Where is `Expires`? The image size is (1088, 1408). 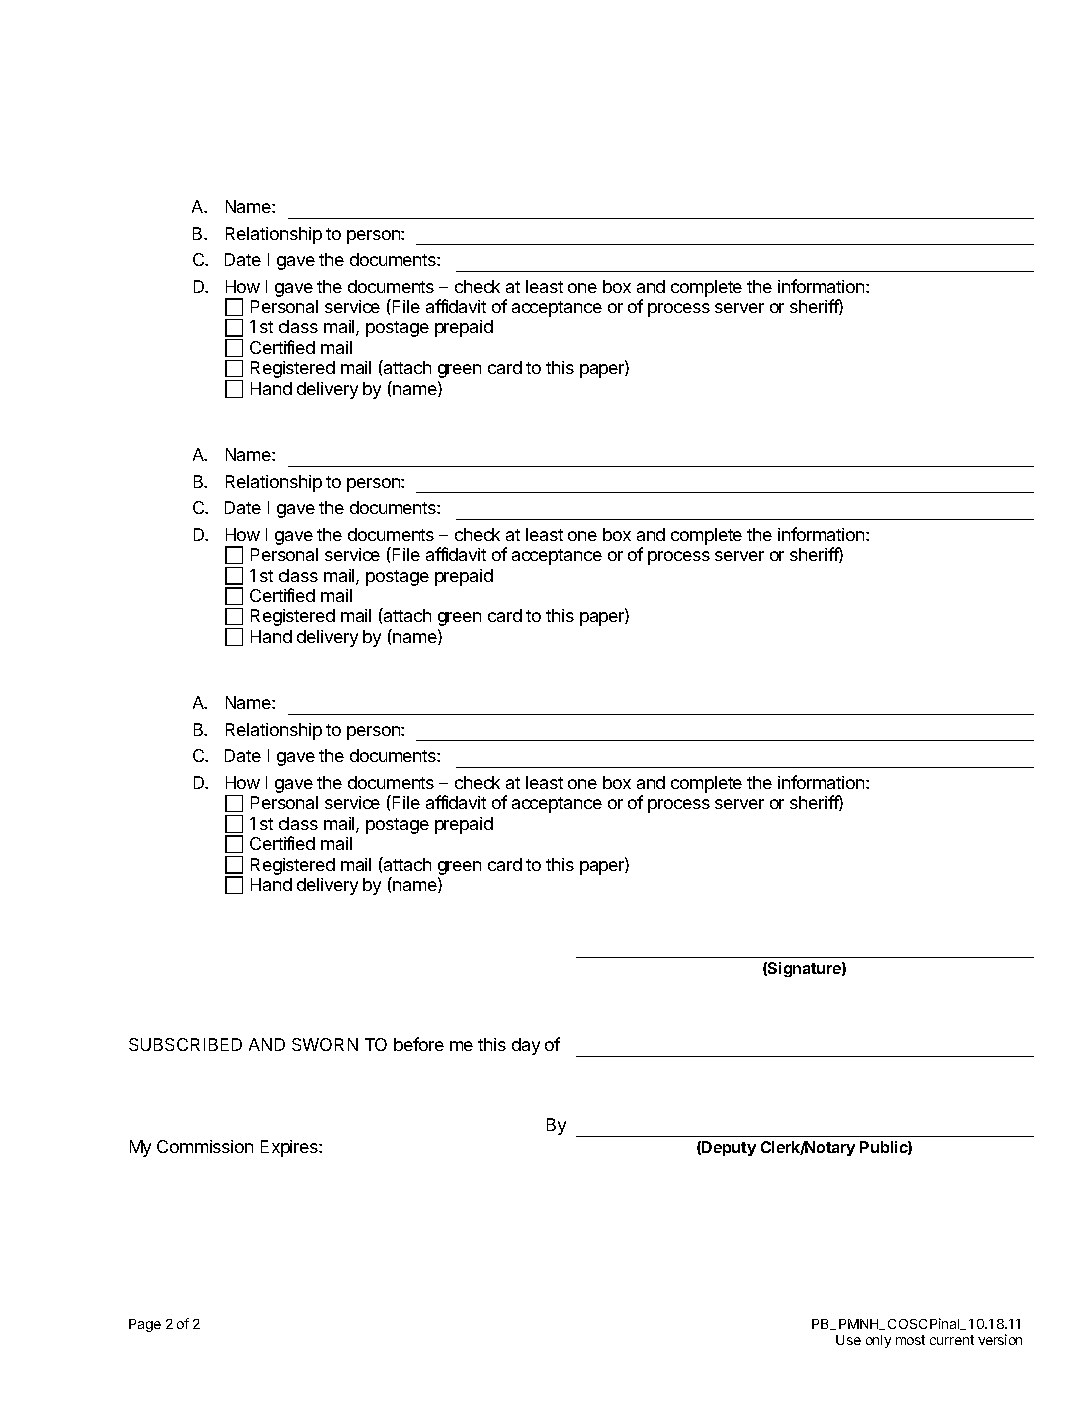 Expires is located at coordinates (290, 1148).
